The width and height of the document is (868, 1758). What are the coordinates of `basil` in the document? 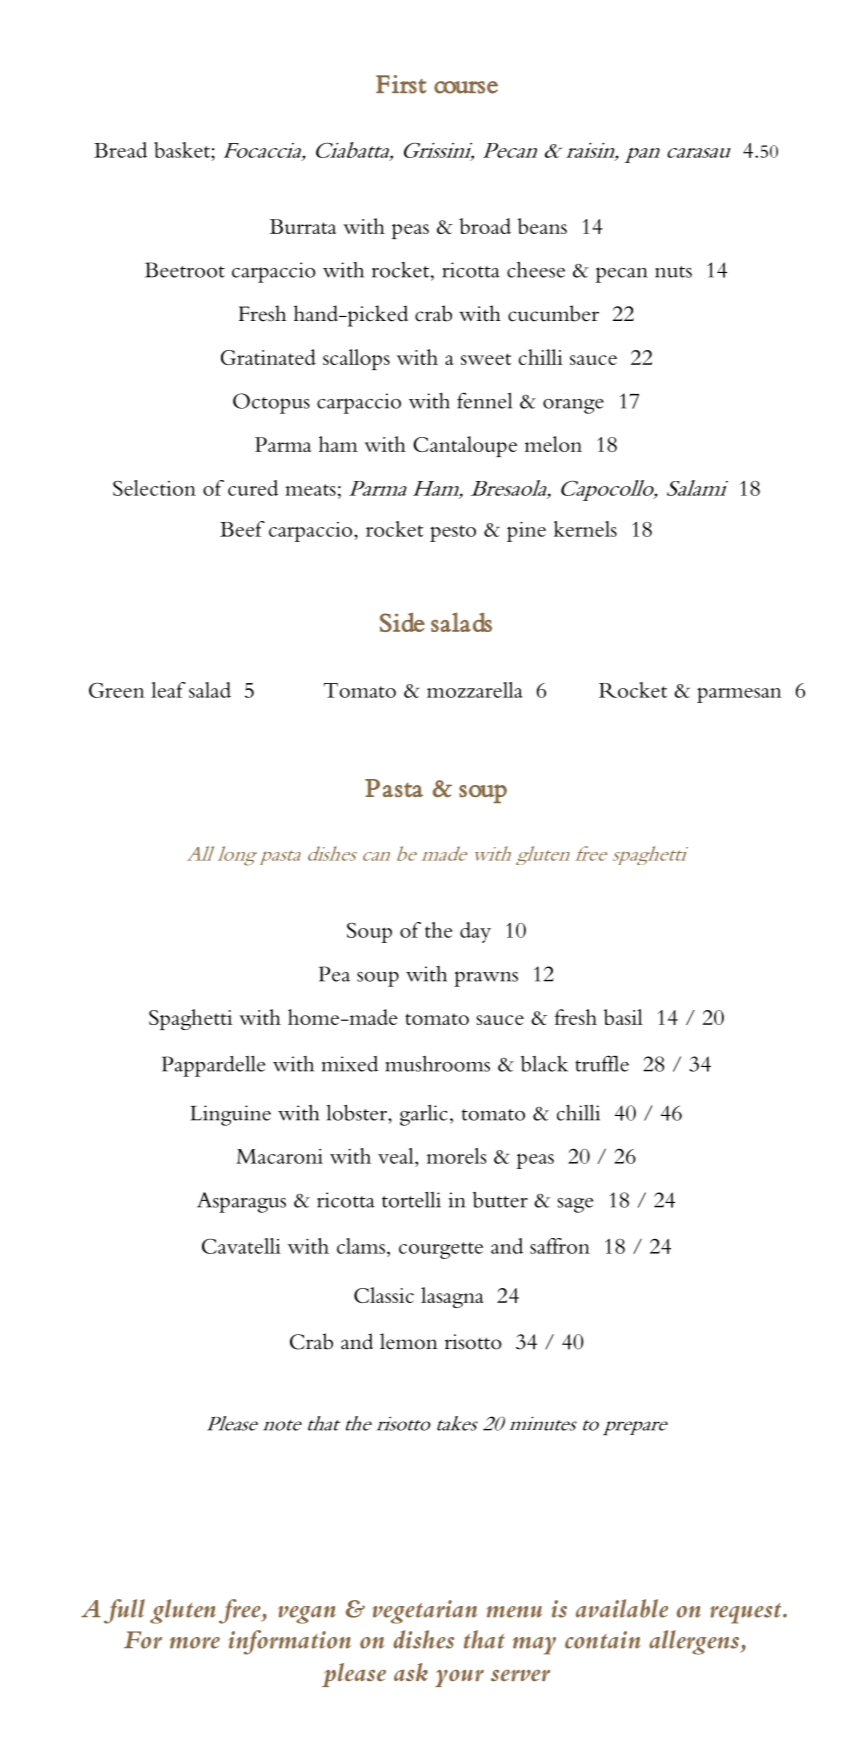 It's located at (623, 1017).
